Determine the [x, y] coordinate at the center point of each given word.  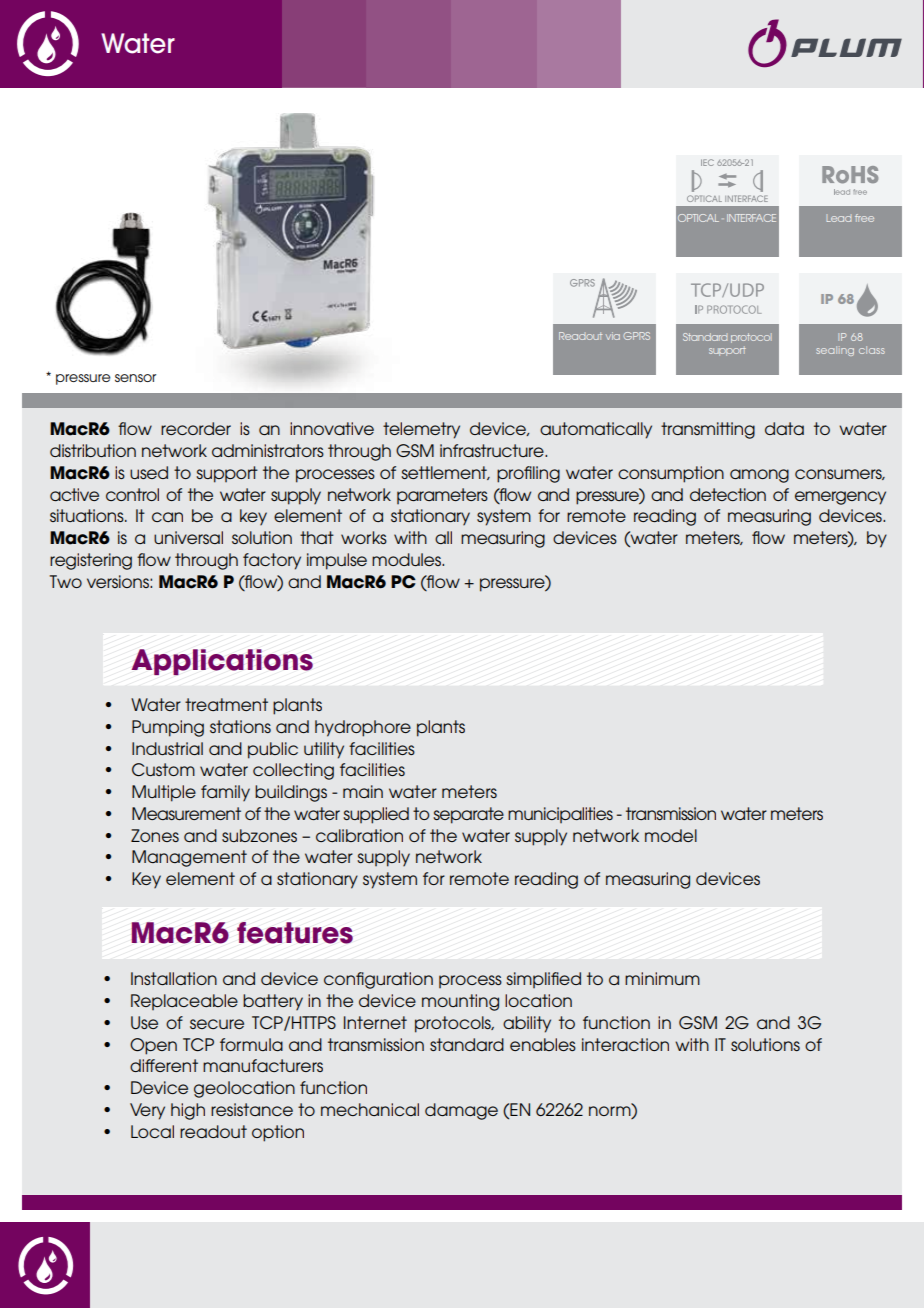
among [759, 476]
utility [324, 750]
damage [461, 1111]
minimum [662, 978]
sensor [135, 378]
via [613, 336]
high [188, 1111]
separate [468, 815]
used [149, 472]
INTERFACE [751, 218]
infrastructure [493, 450]
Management [189, 858]
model [671, 835]
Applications [222, 662]
